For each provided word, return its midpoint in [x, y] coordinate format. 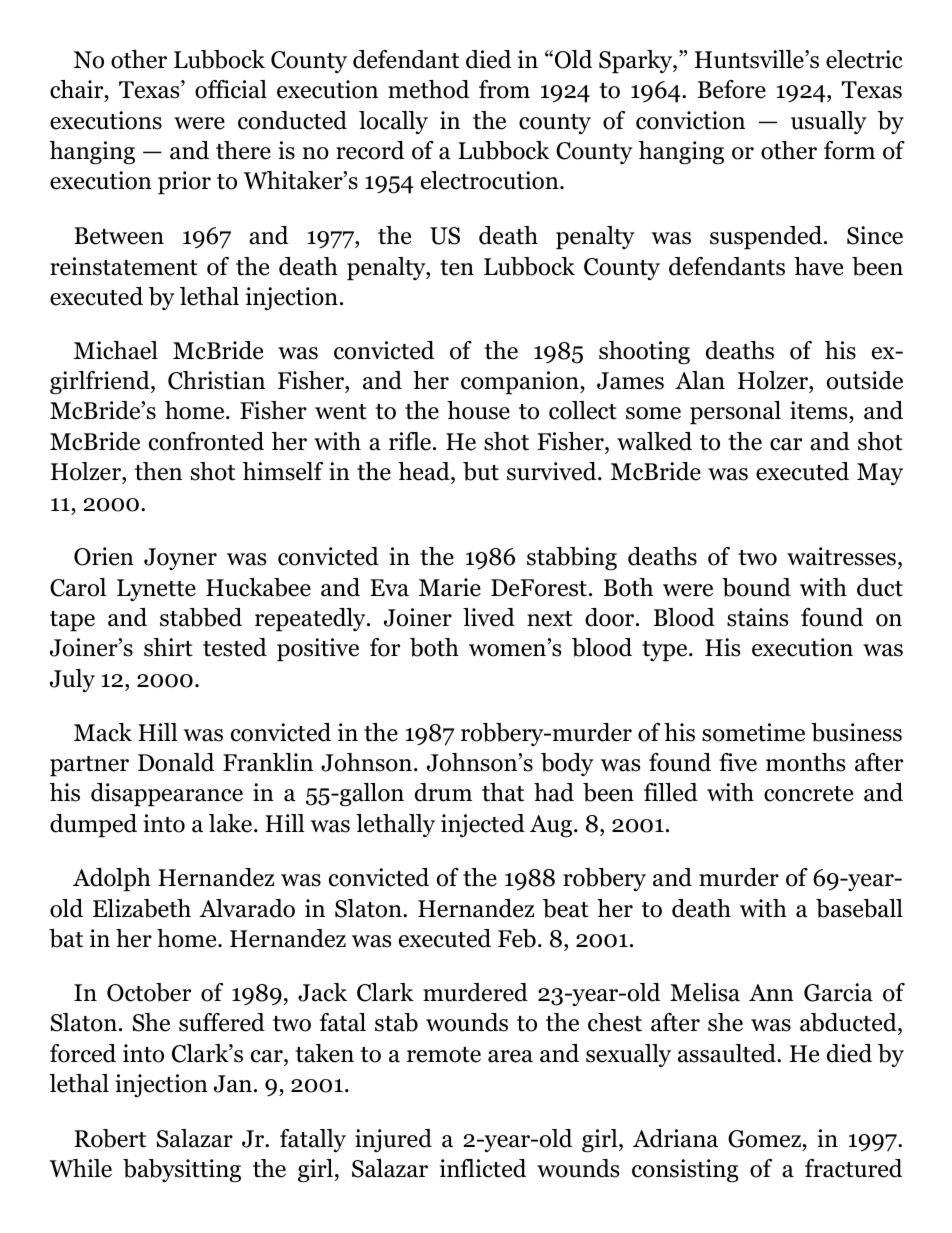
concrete [808, 794]
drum [443, 792]
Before [732, 89]
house [478, 410]
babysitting [182, 1170]
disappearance [167, 795]
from [504, 89]
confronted [206, 441]
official [231, 89]
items [820, 412]
